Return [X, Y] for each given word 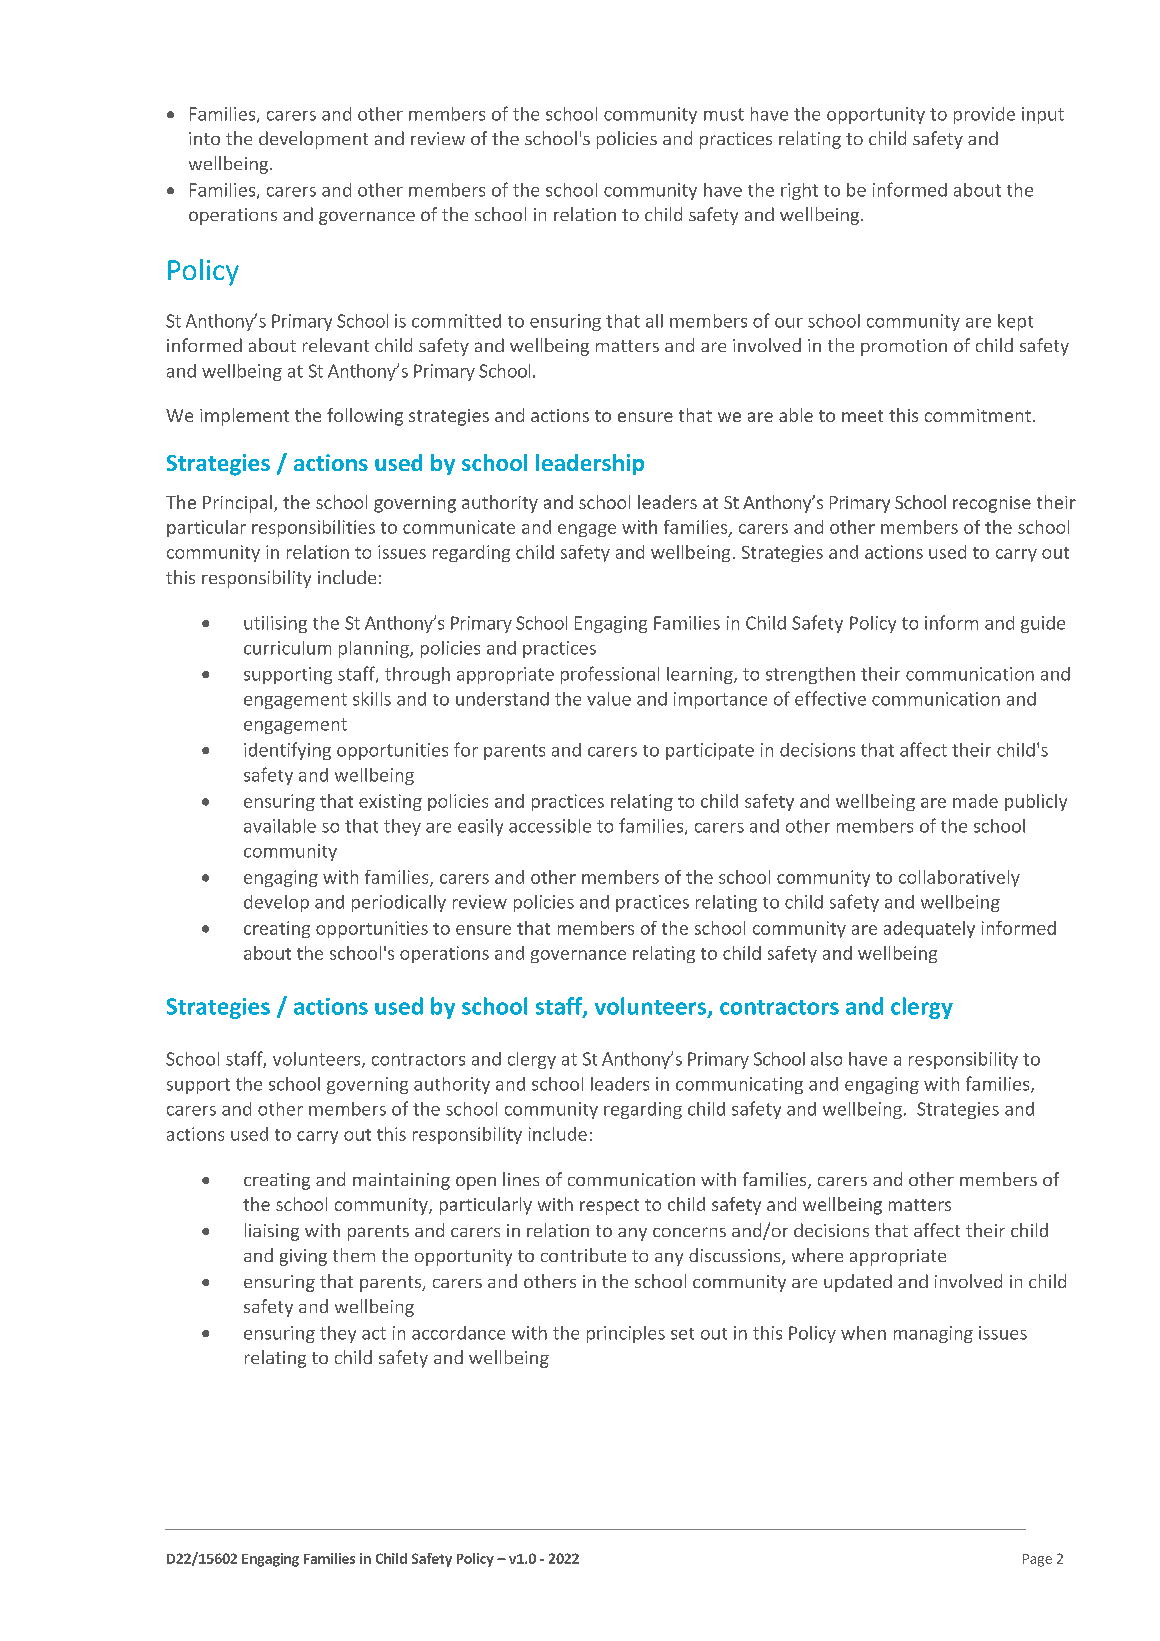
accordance [458, 1333]
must [724, 114]
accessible [550, 826]
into [204, 138]
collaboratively [959, 878]
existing [390, 802]
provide [984, 115]
